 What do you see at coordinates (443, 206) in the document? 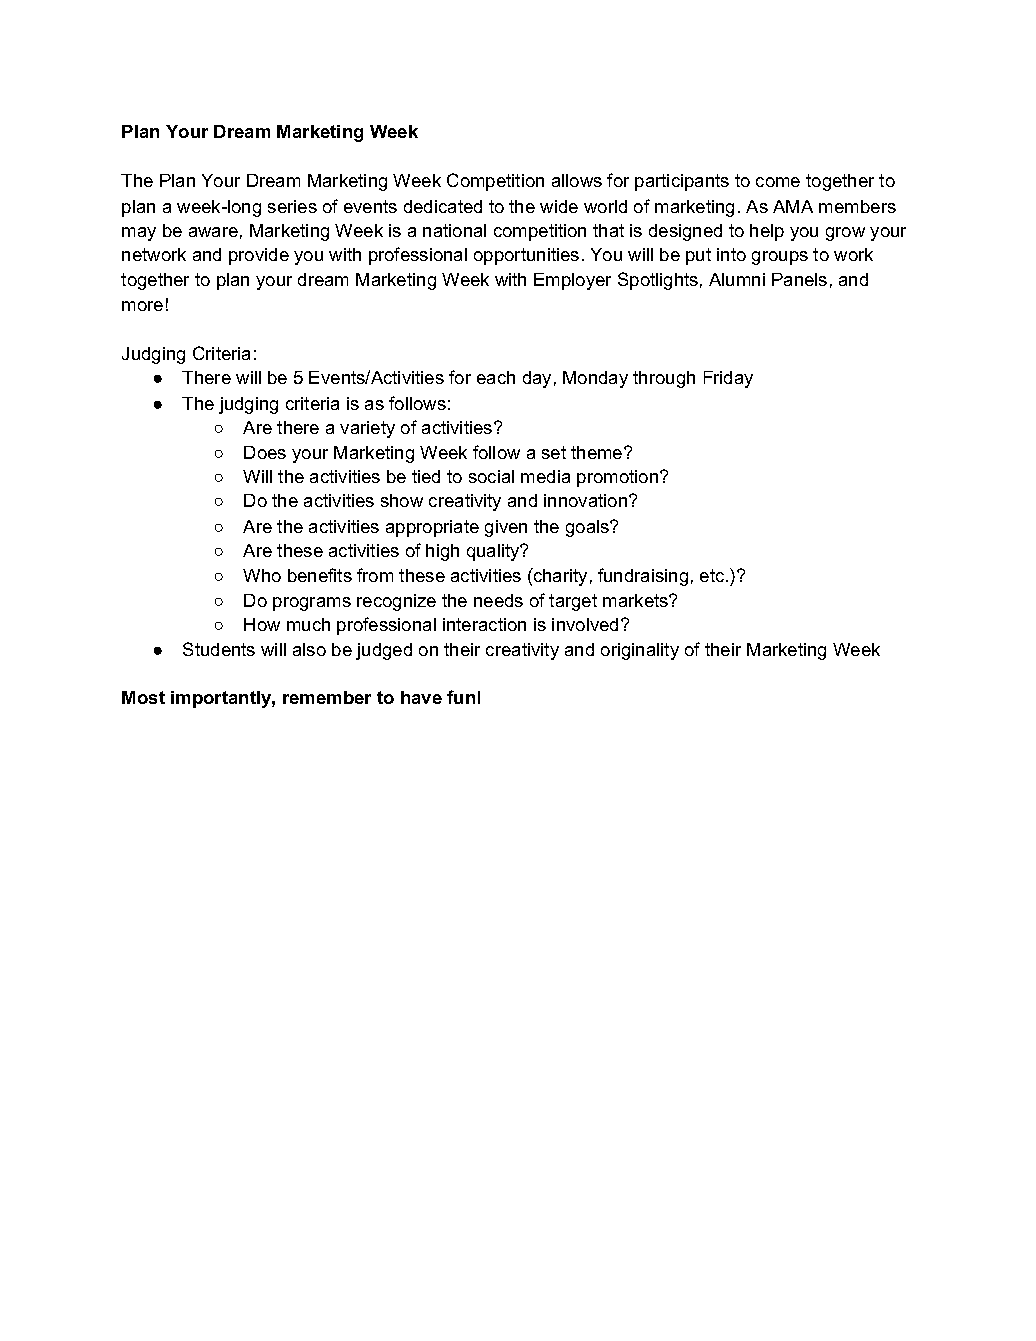
I see `dedicated` at bounding box center [443, 206].
